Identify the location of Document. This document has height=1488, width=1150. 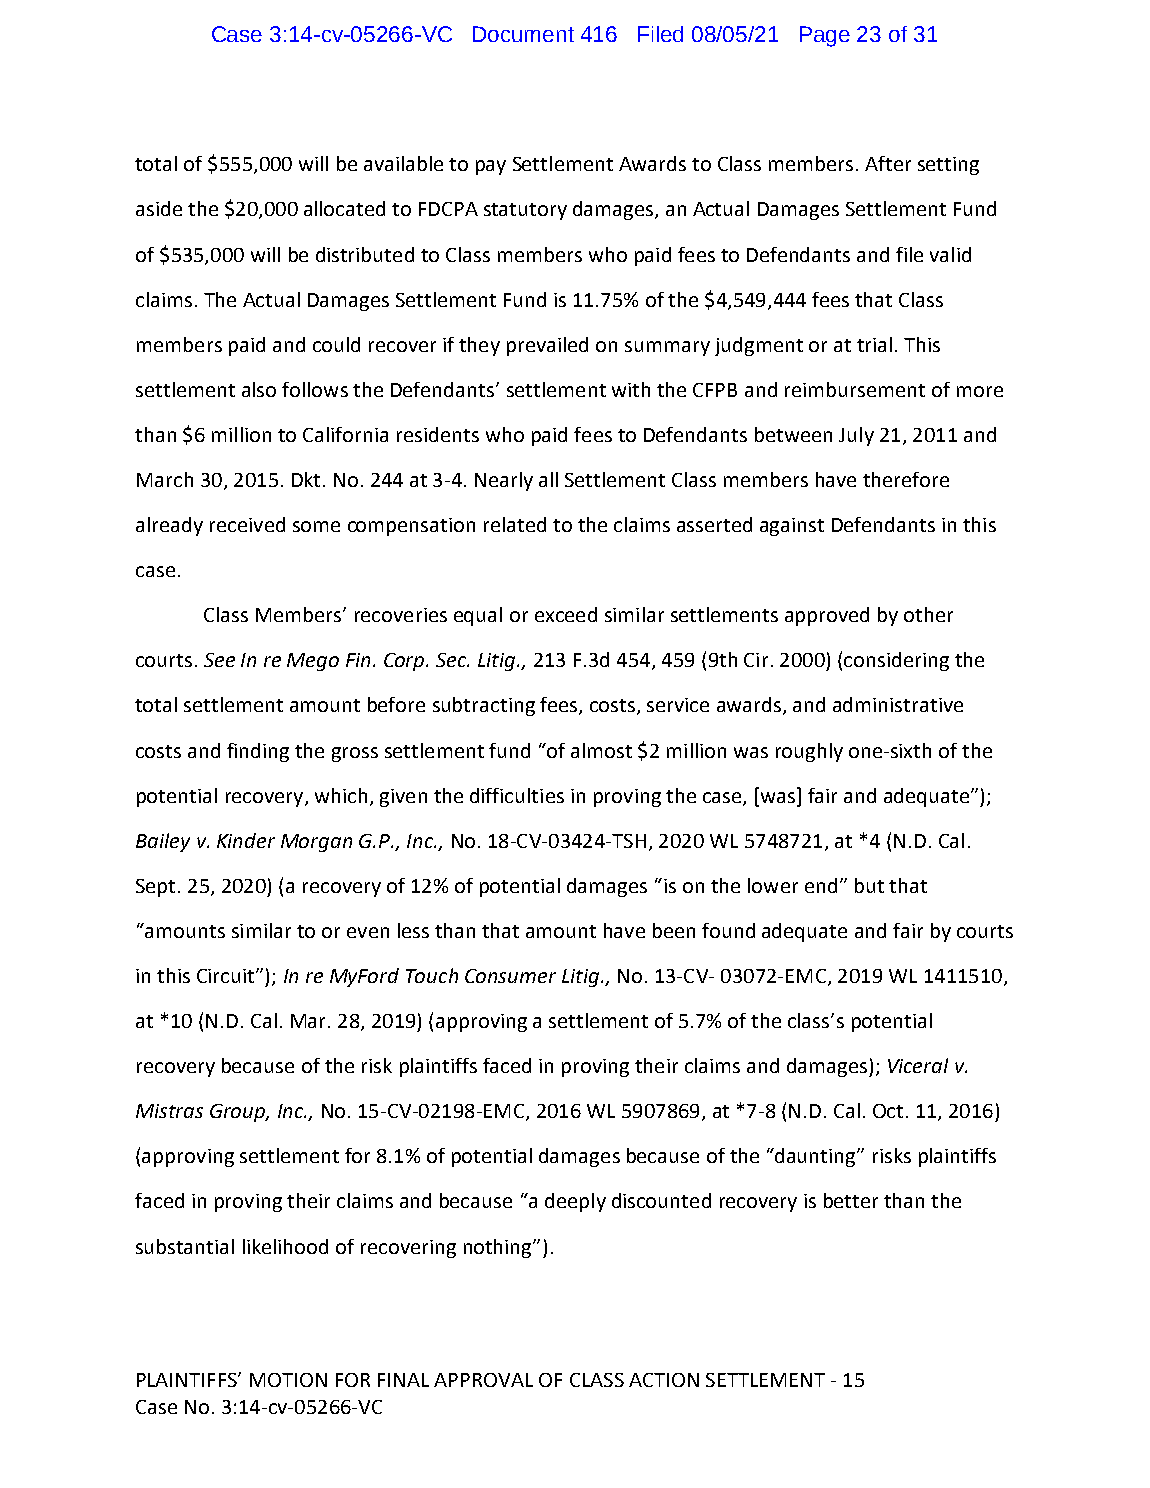
(523, 34).
